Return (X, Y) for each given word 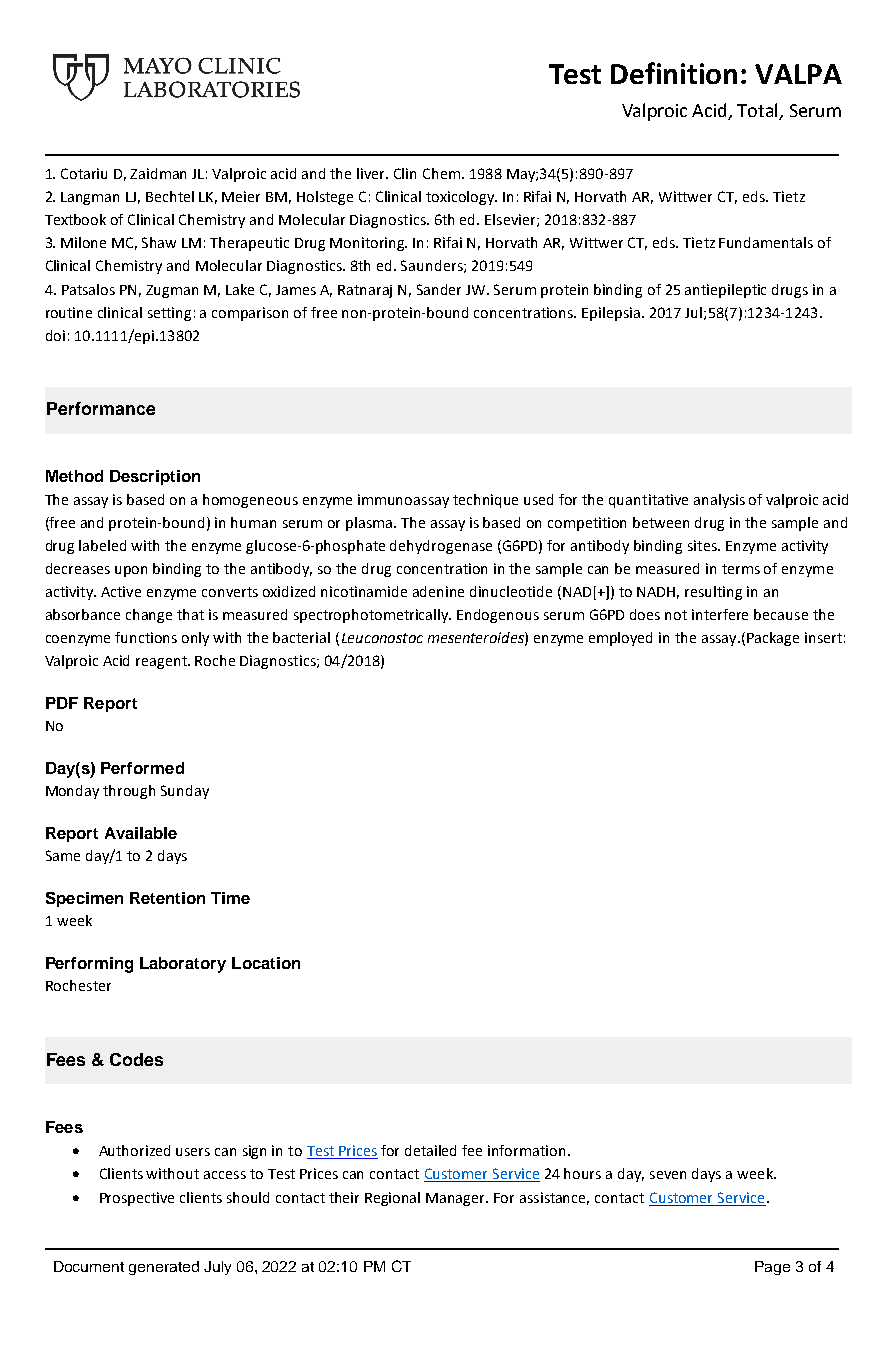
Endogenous (498, 616)
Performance (101, 408)
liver (372, 173)
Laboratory (183, 965)
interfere (720, 614)
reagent (162, 662)
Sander (439, 289)
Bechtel (170, 196)
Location (266, 963)
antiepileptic (725, 291)
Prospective (137, 1199)
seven (668, 1175)
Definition (674, 73)
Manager (457, 1199)
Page (772, 1268)
